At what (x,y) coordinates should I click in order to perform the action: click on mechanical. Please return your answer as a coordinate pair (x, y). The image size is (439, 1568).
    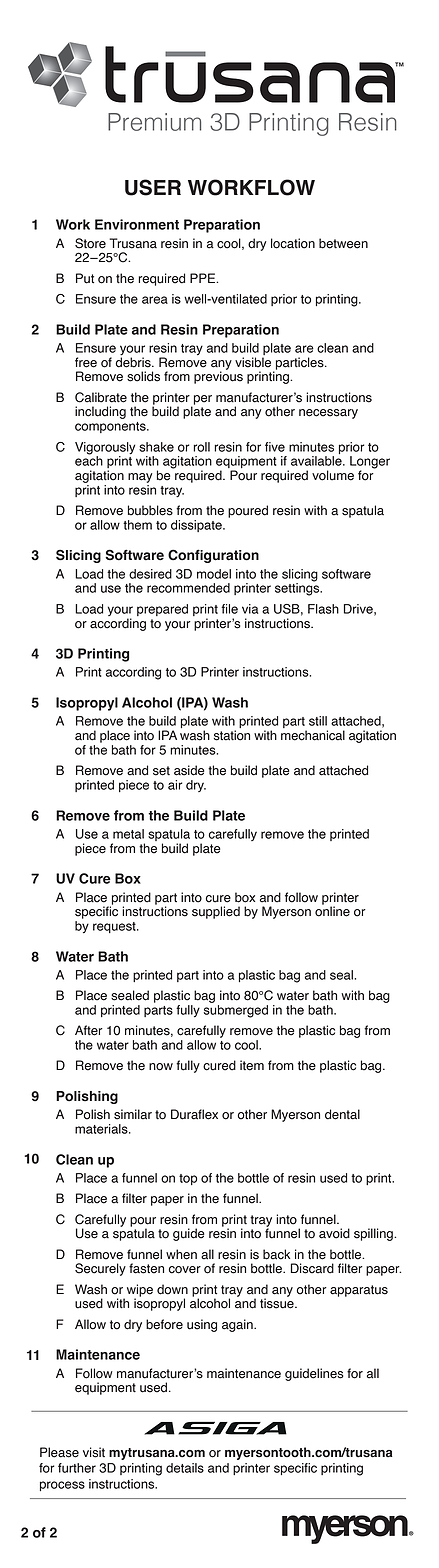
    Looking at the image, I should click on (313, 735).
